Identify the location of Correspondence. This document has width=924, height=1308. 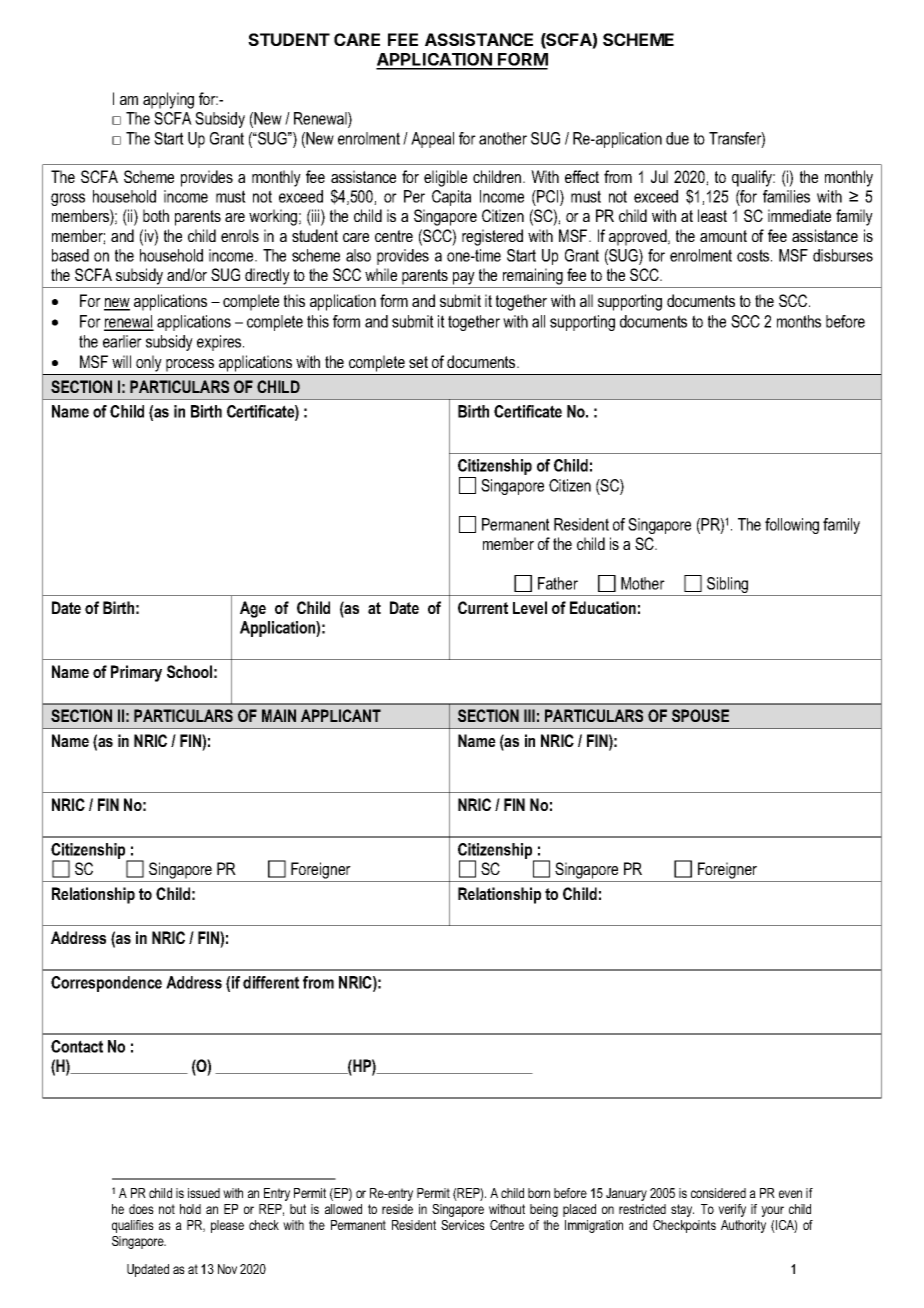
(106, 984).
